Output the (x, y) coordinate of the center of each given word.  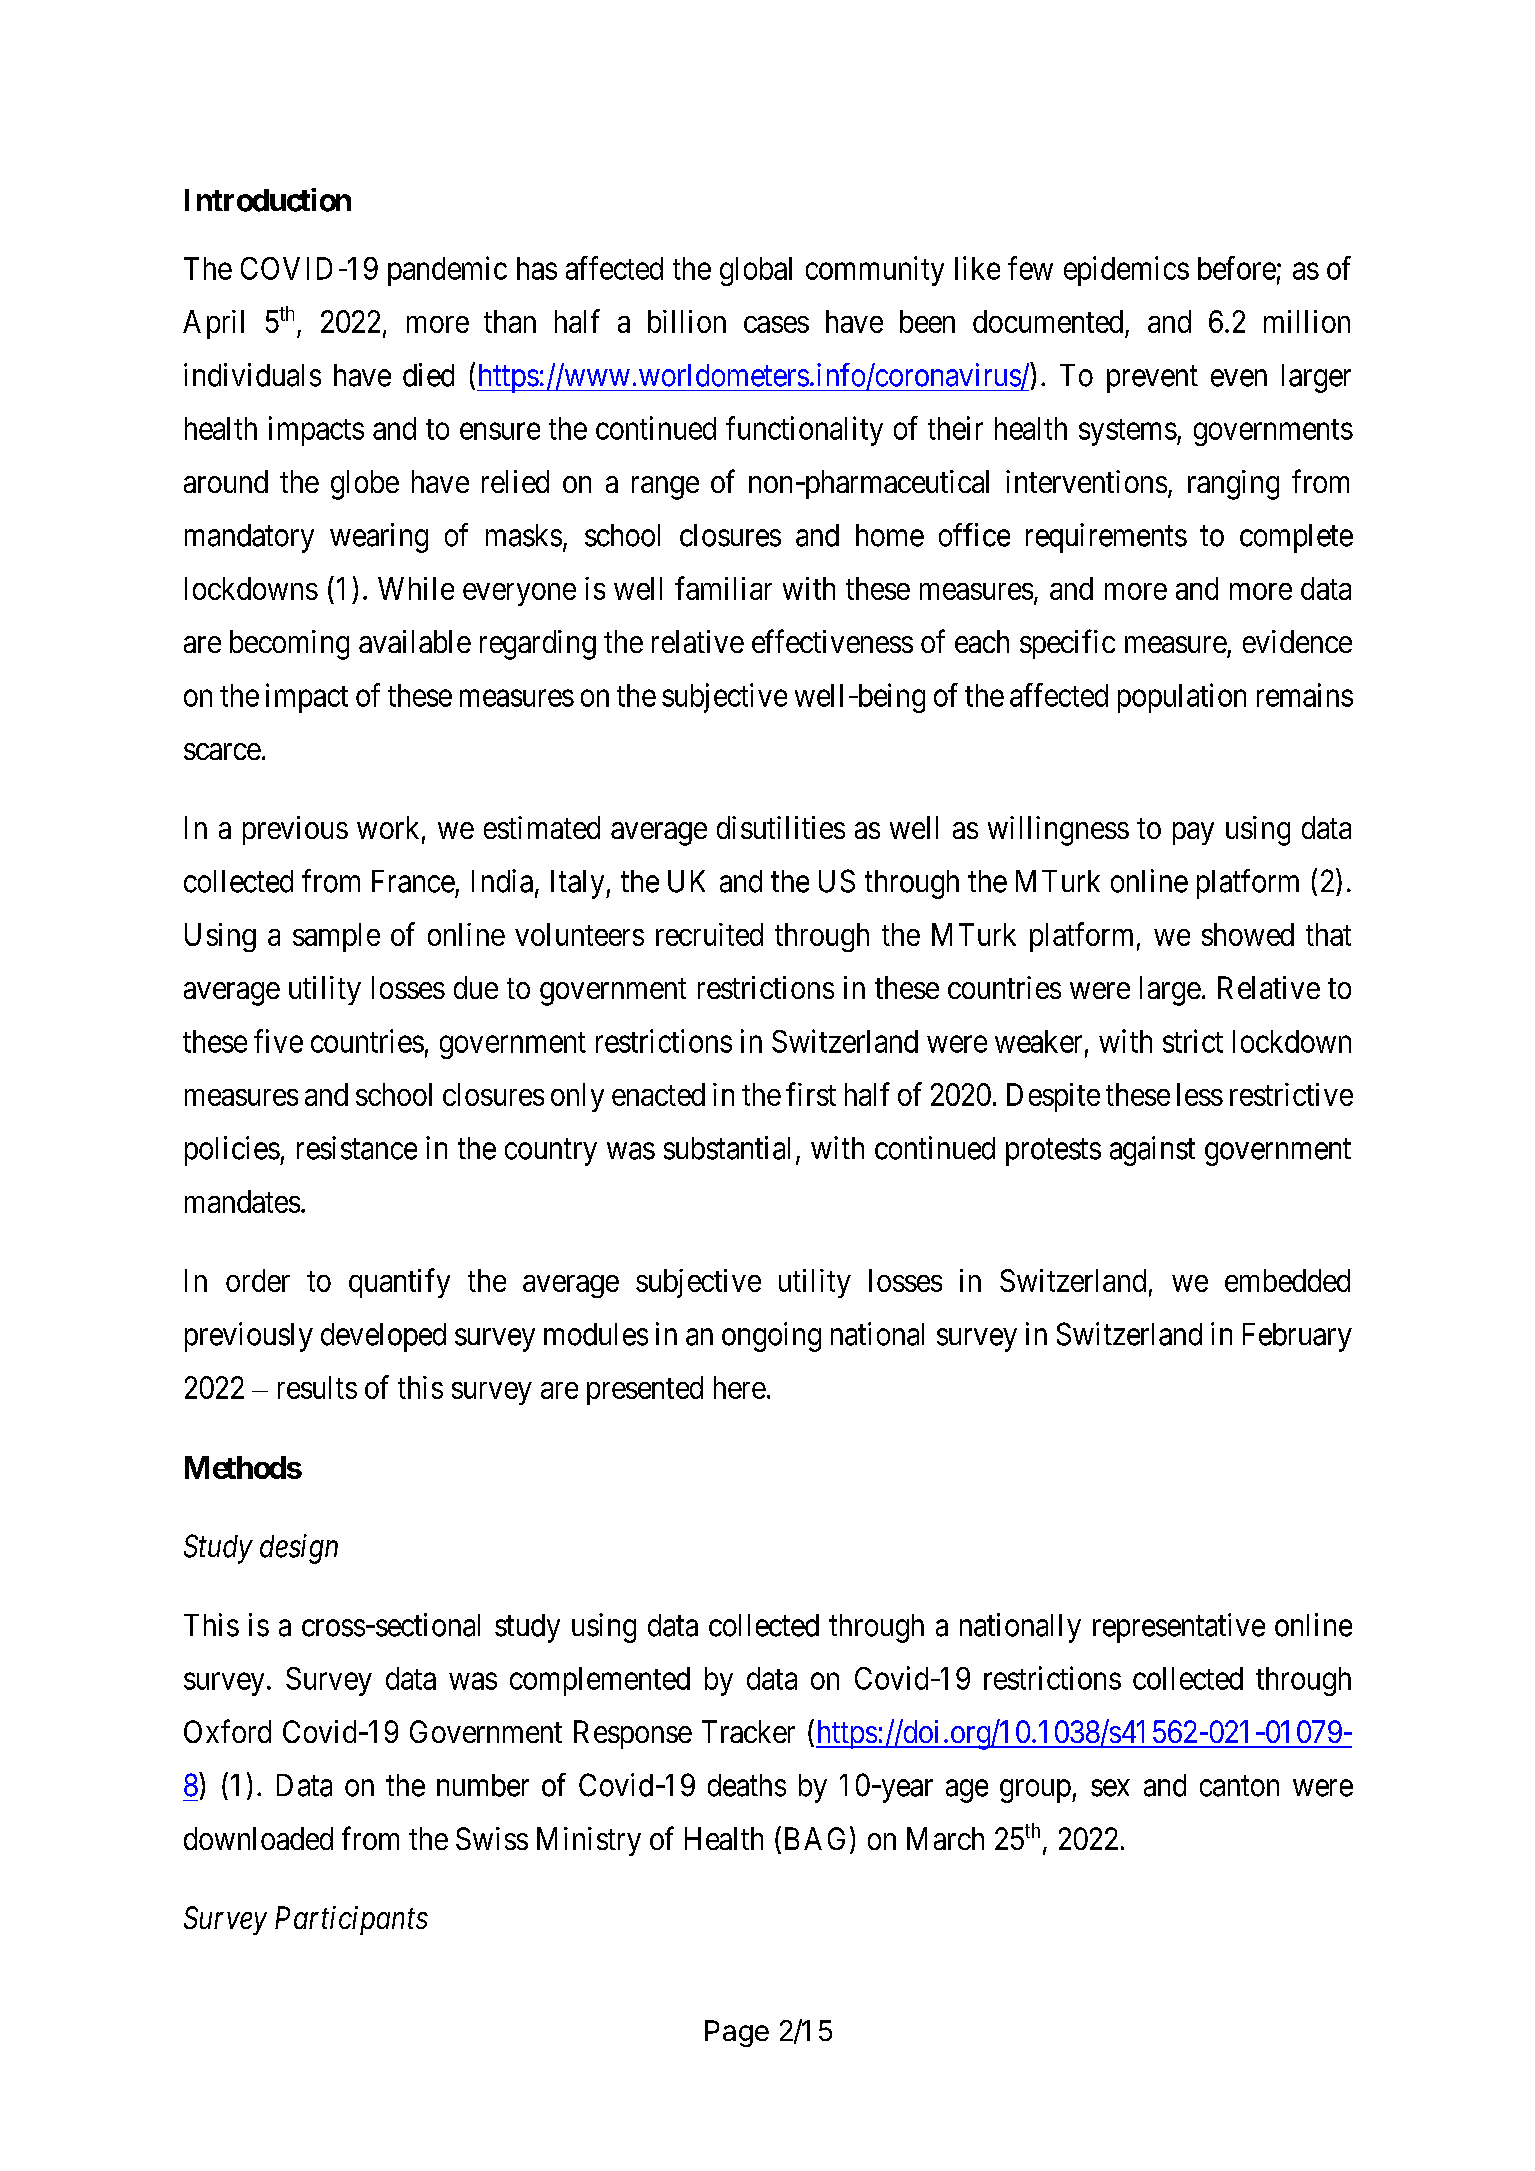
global (756, 271)
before (1237, 268)
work (388, 827)
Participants (351, 1920)
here (740, 1387)
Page (737, 2033)
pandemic (447, 271)
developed (383, 1337)
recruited (709, 934)
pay (1193, 833)
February (1297, 1337)
